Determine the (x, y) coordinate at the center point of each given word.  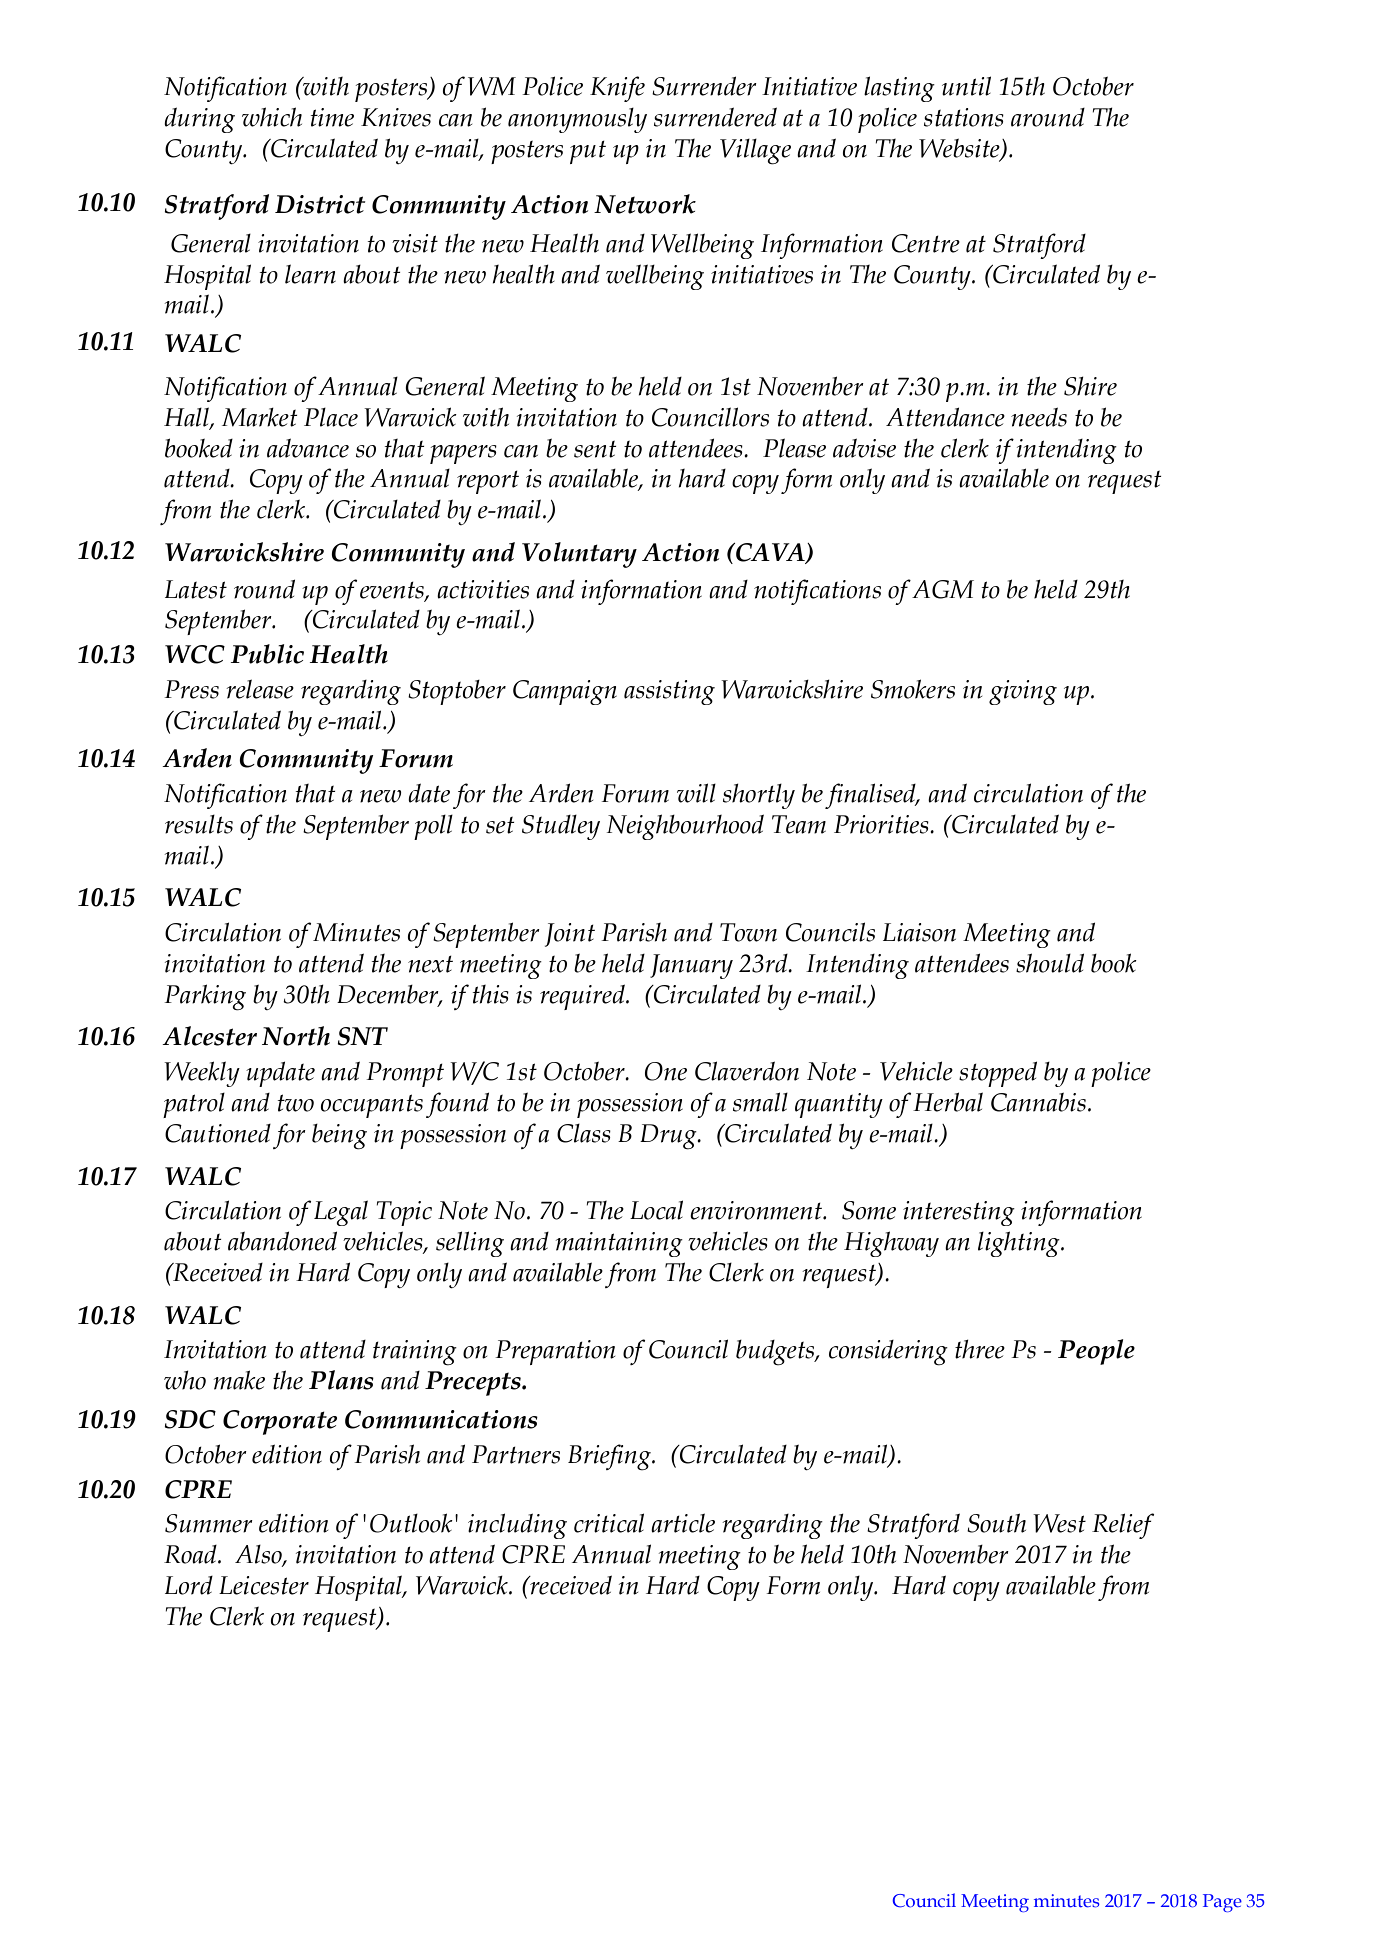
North (296, 1036)
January (691, 966)
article (683, 1523)
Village (755, 152)
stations (964, 117)
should (1050, 963)
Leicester (264, 1585)
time (332, 117)
